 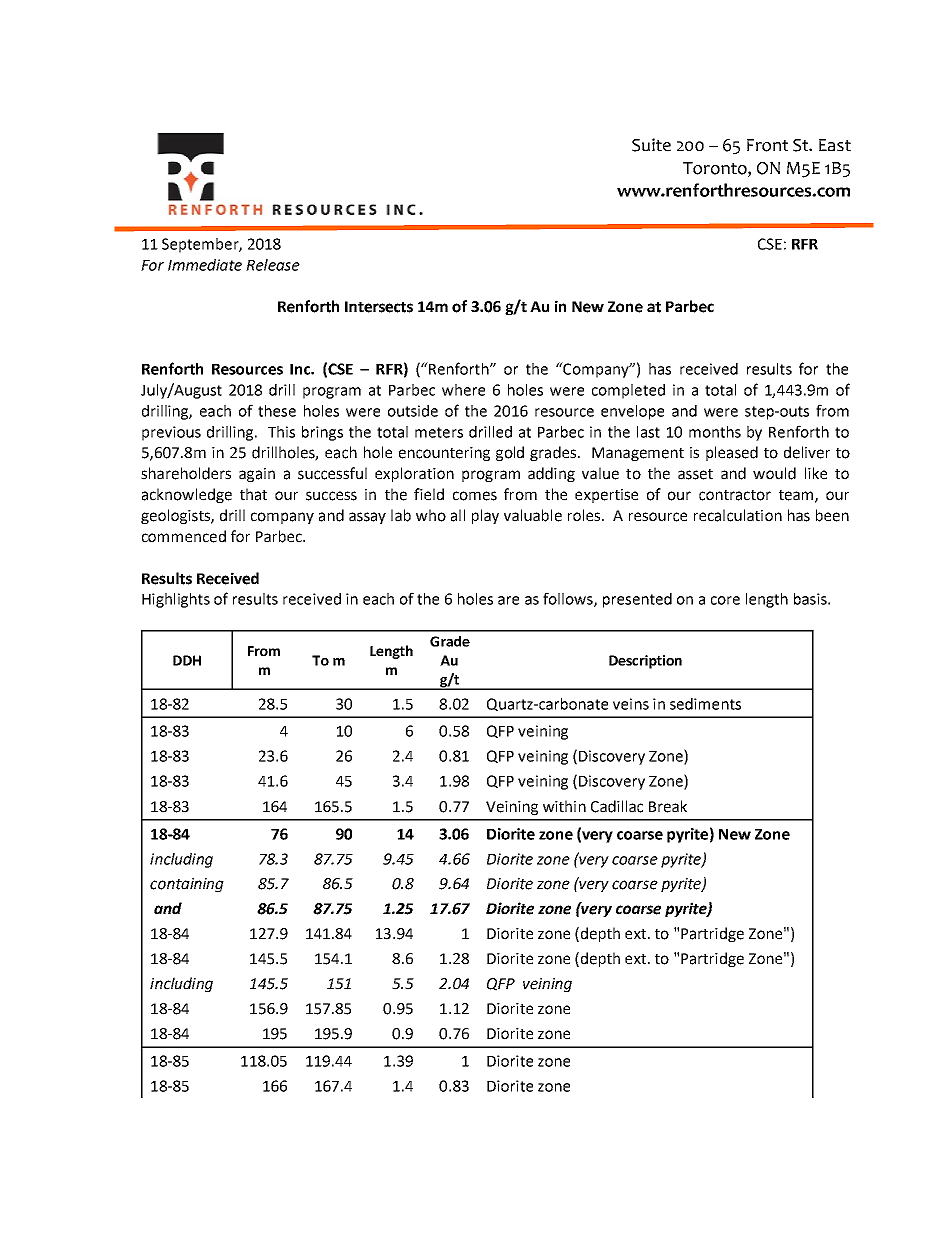 I want to click on within, so click(x=564, y=806).
